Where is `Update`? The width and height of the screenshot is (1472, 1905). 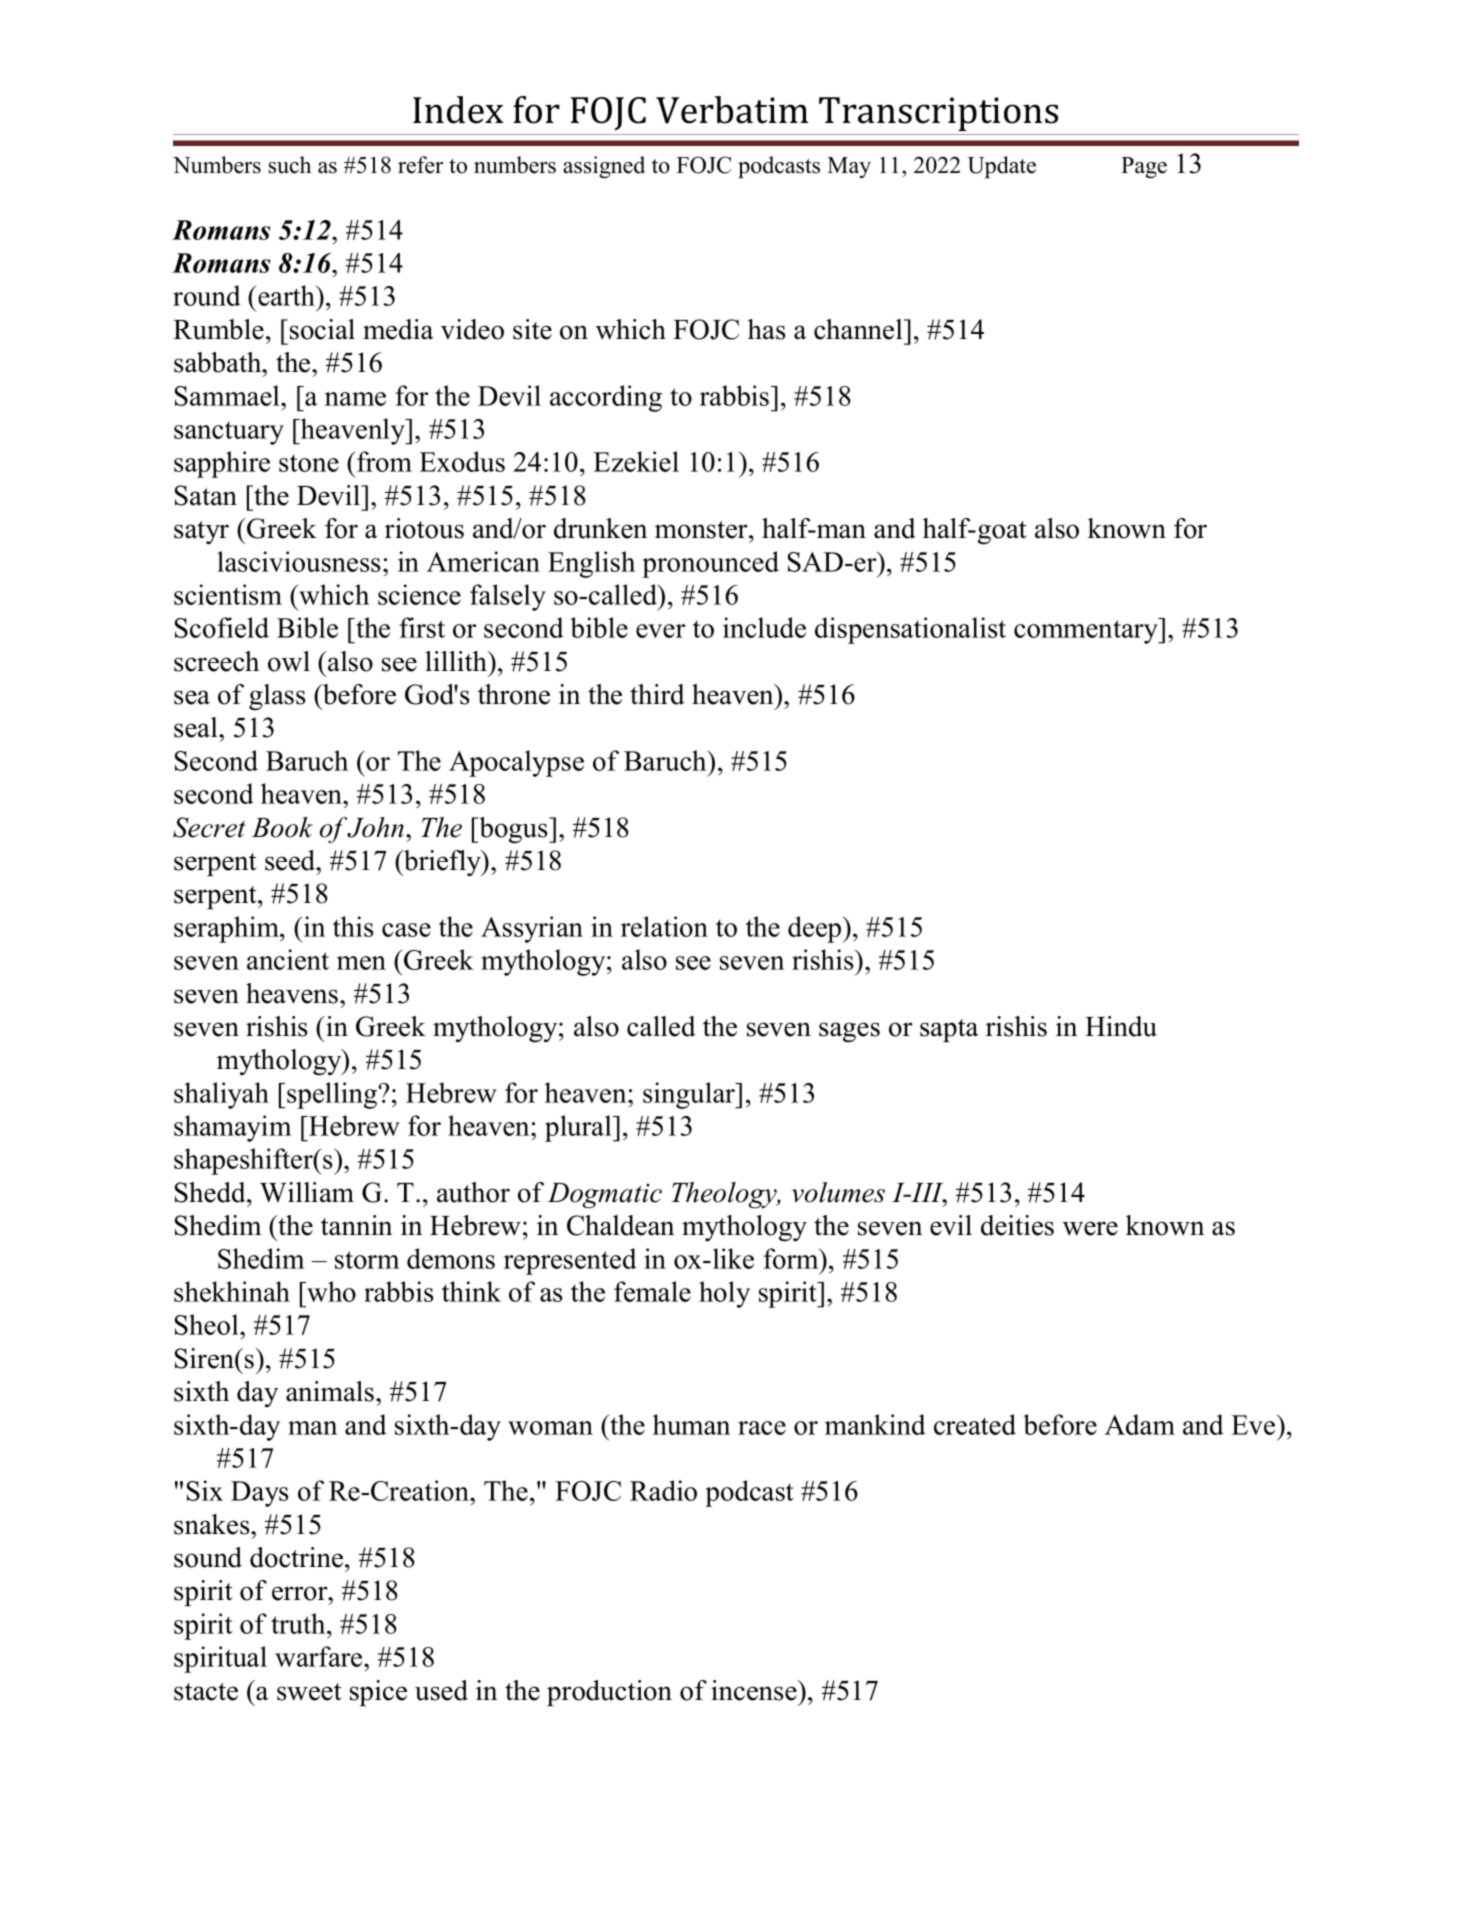 Update is located at coordinates (1001, 167).
